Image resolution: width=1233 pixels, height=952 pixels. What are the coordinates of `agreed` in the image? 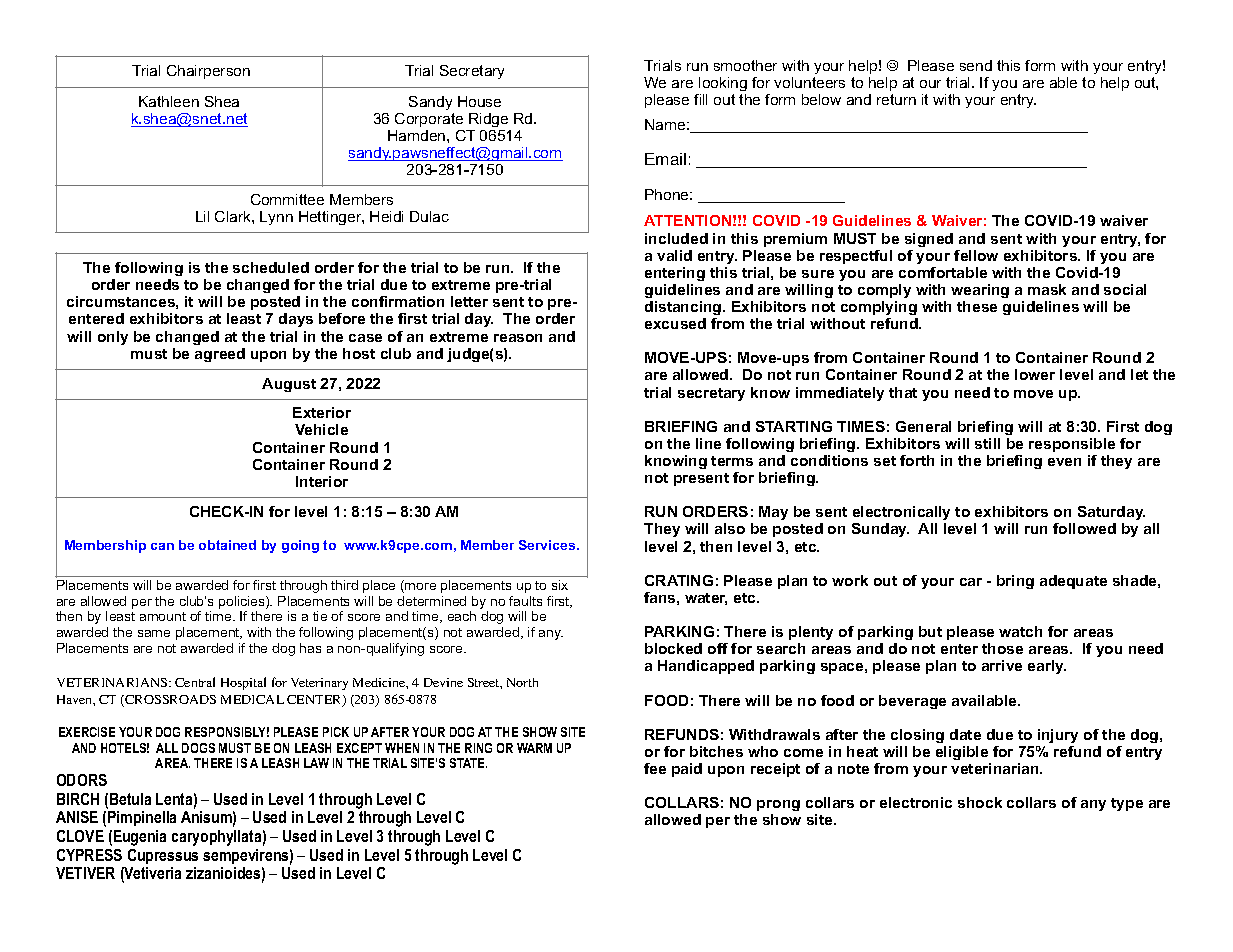 It's located at (220, 355).
